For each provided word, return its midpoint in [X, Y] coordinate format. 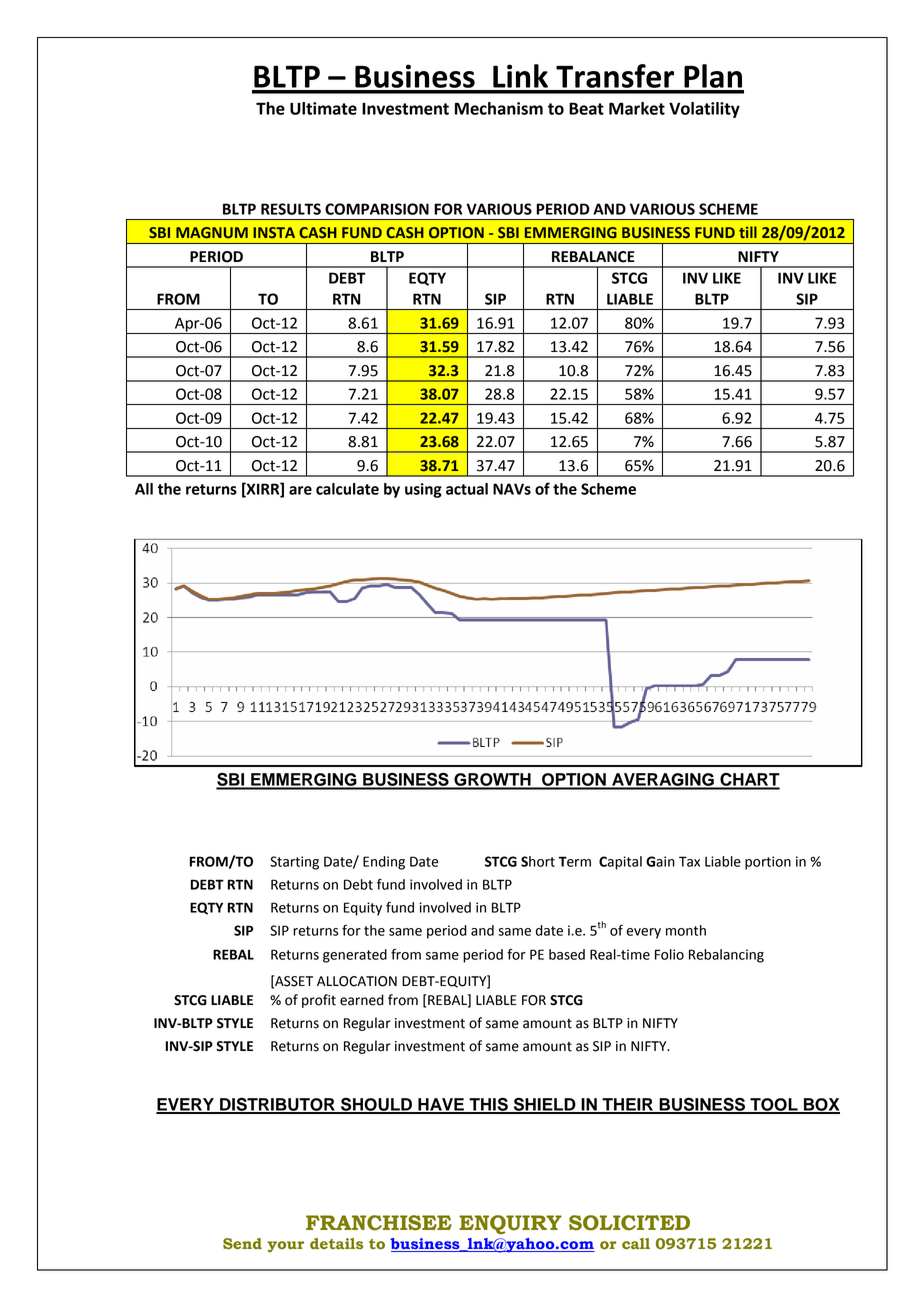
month [686, 930]
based [567, 954]
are [300, 490]
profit [319, 1001]
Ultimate [323, 108]
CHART [749, 781]
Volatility [704, 110]
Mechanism [499, 108]
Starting [294, 863]
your [285, 1247]
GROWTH [492, 781]
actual [467, 489]
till [748, 232]
